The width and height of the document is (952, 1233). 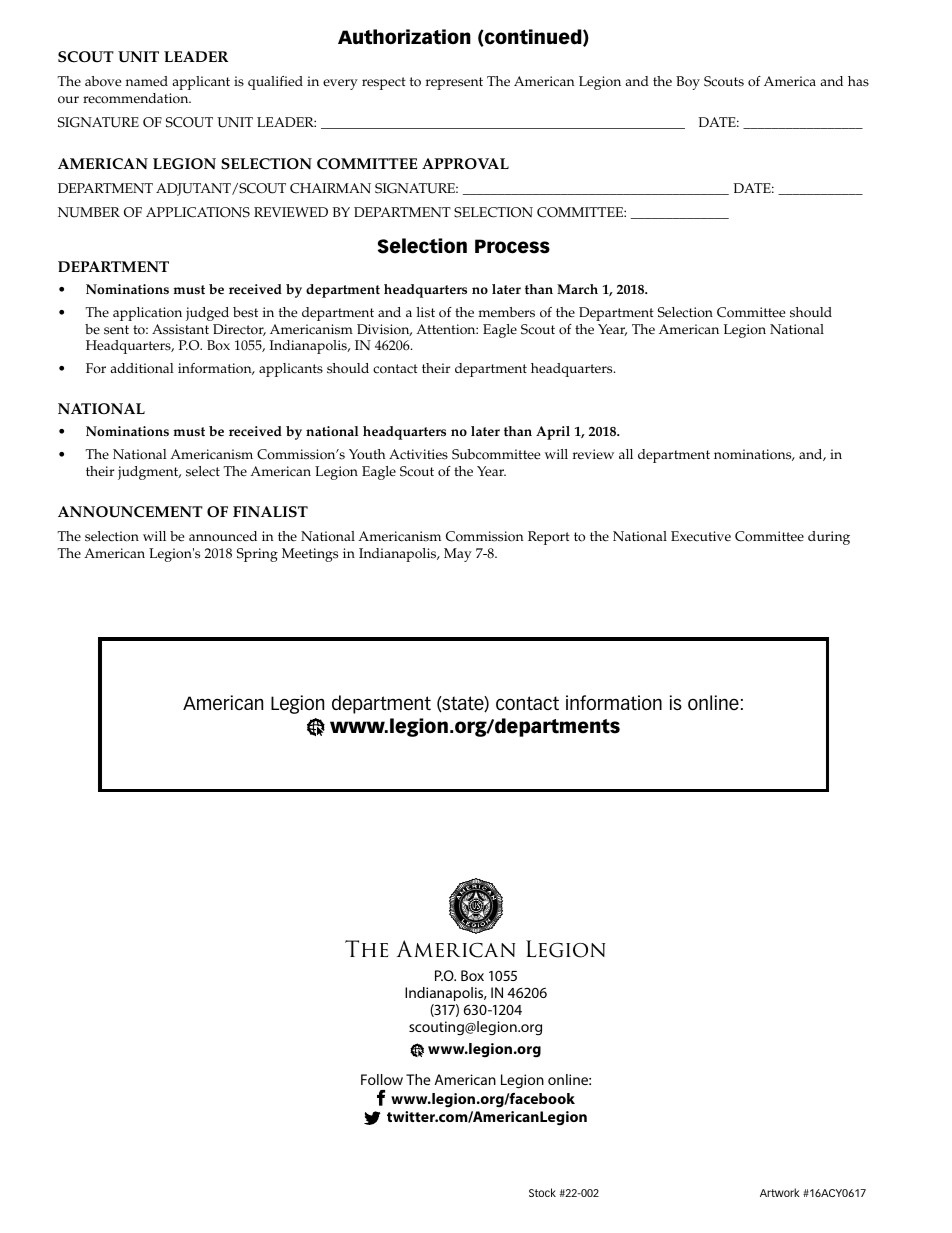 What do you see at coordinates (577, 289) in the document?
I see `March` at bounding box center [577, 289].
